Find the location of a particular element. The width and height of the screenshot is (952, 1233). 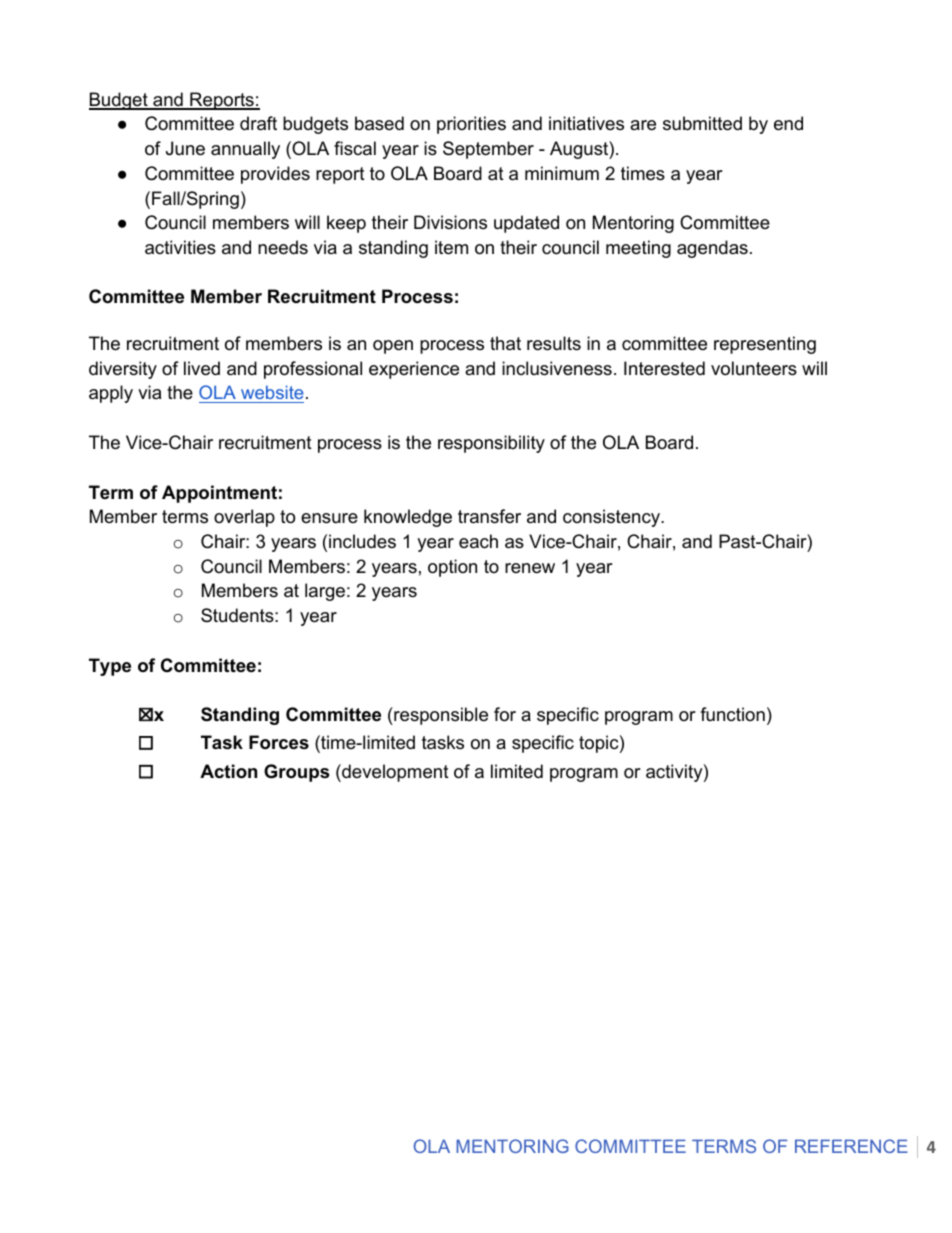

representing is located at coordinates (765, 345).
